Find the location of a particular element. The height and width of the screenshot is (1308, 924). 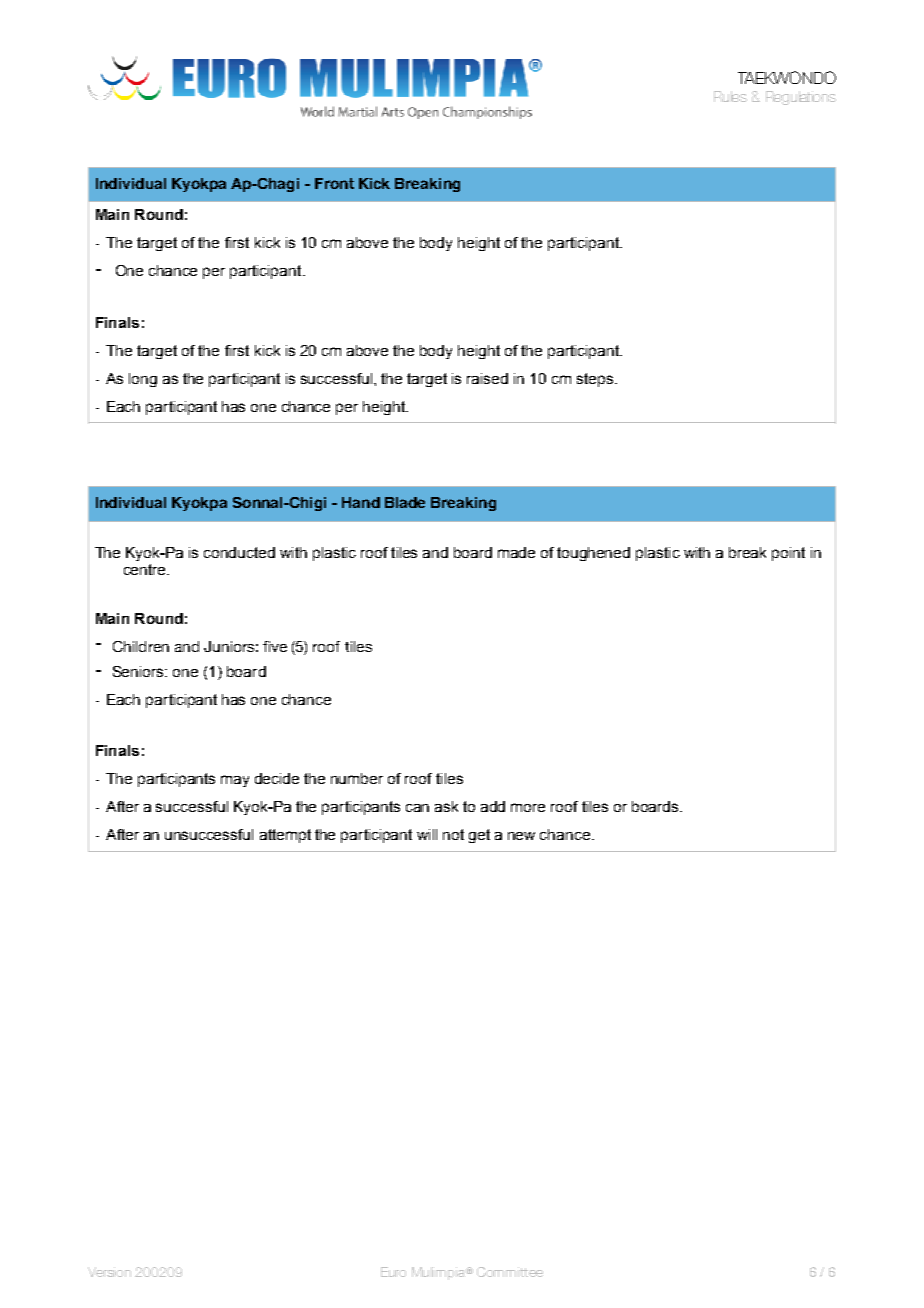

Rules is located at coordinates (730, 96).
